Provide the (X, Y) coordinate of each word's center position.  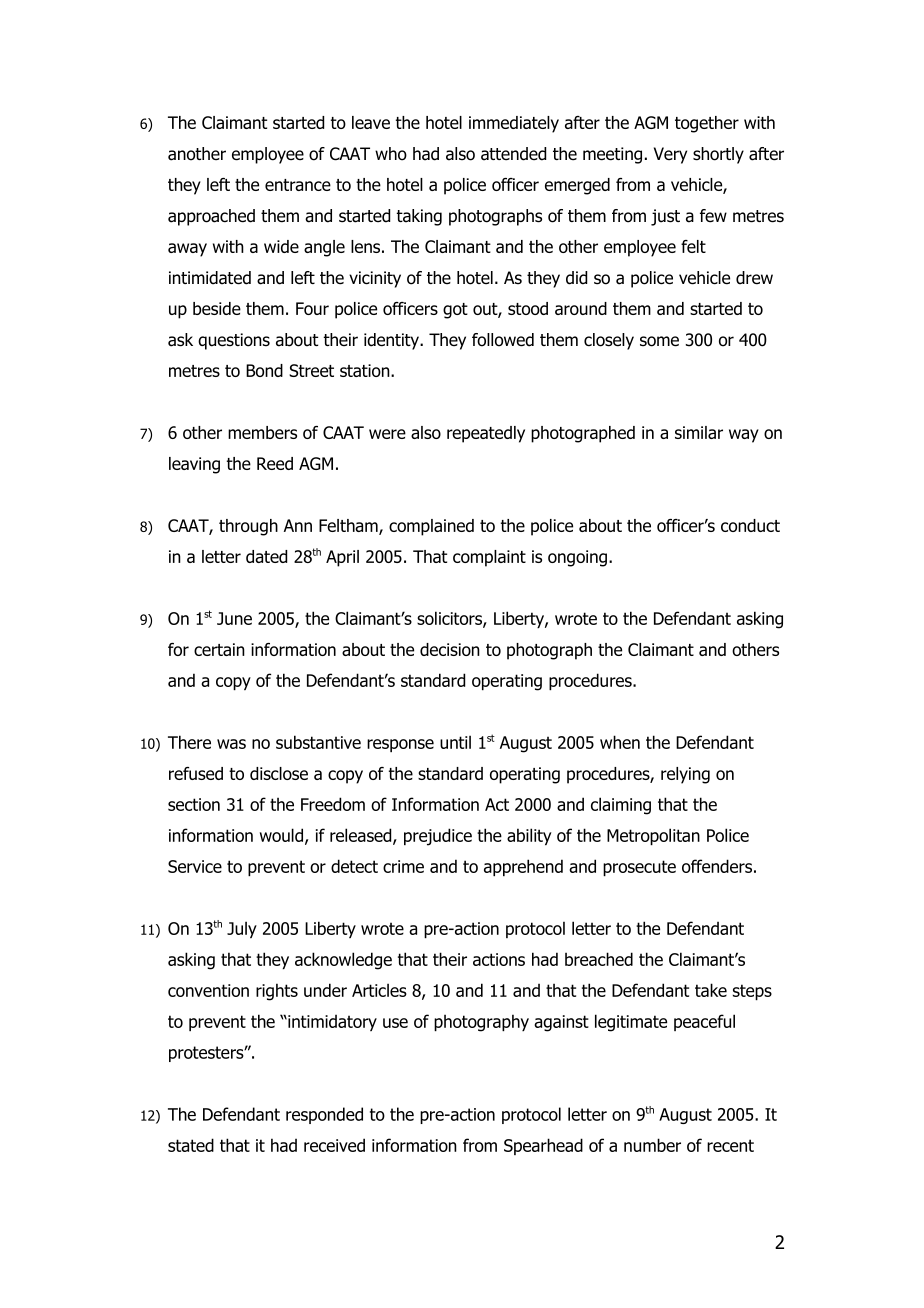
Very (670, 155)
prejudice (438, 837)
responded (324, 1115)
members (262, 432)
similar (699, 432)
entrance (298, 185)
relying (685, 775)
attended (513, 154)
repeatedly (486, 434)
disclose (279, 773)
